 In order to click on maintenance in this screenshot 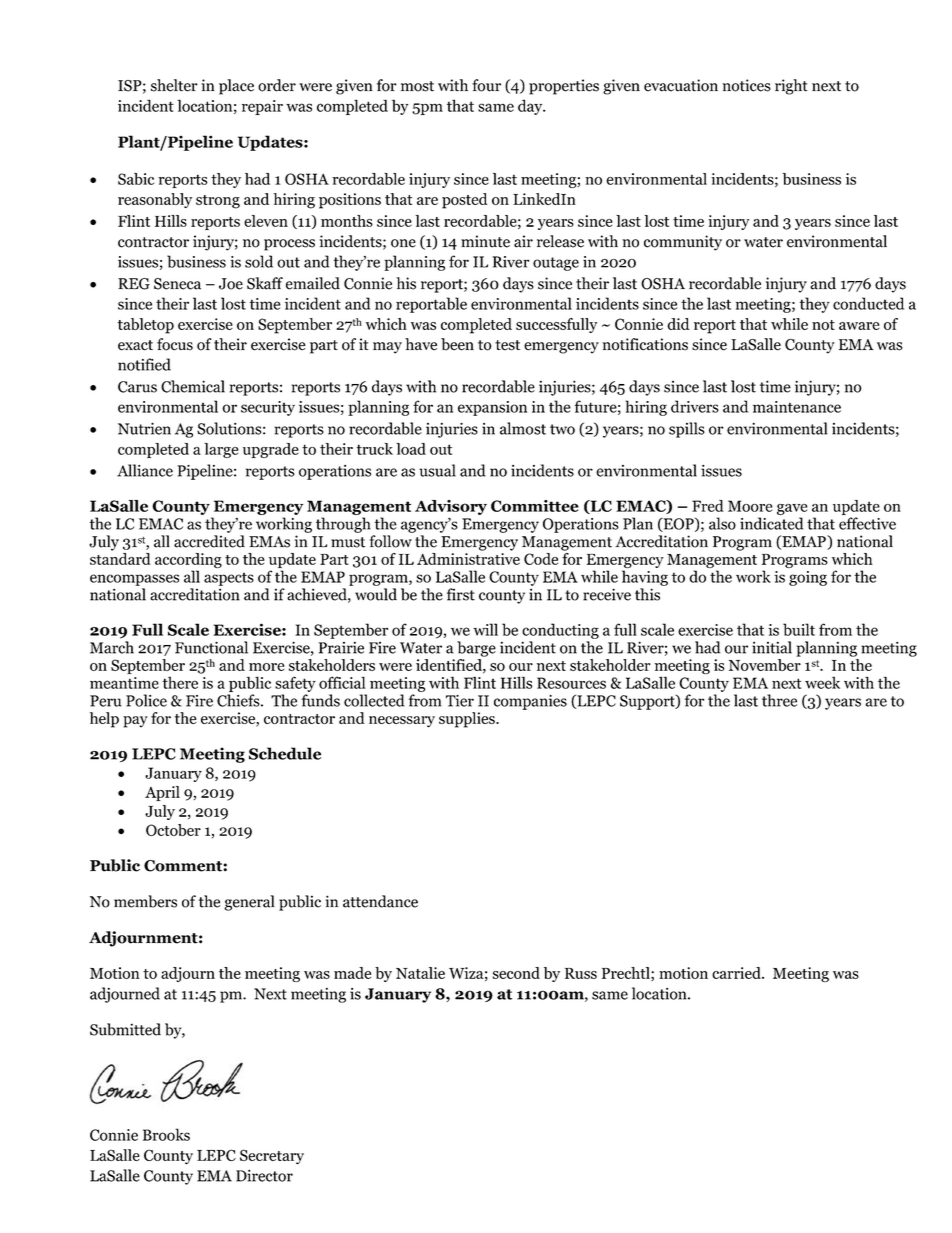, I will do `click(797, 407)`.
